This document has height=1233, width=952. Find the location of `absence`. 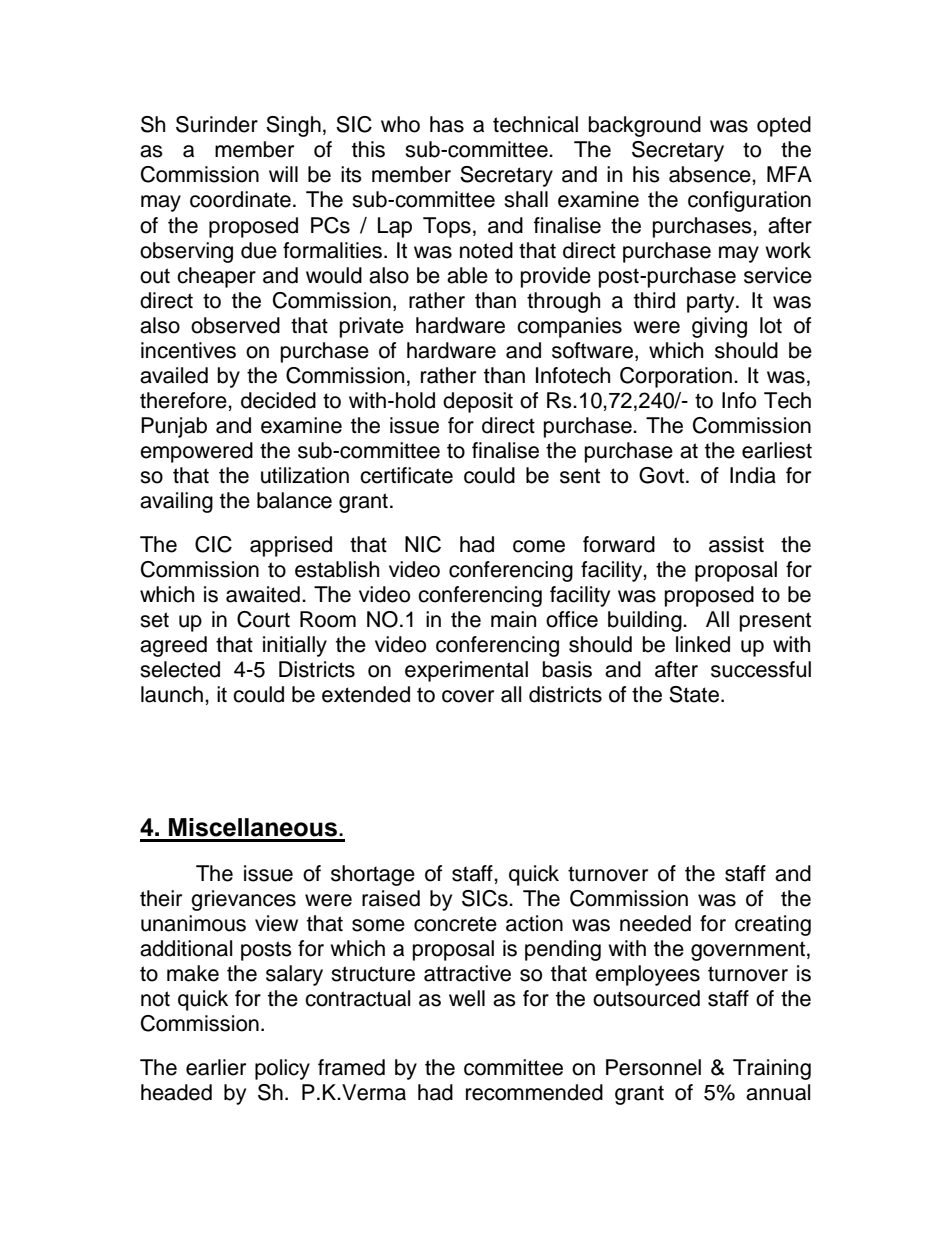

absence is located at coordinates (711, 174).
